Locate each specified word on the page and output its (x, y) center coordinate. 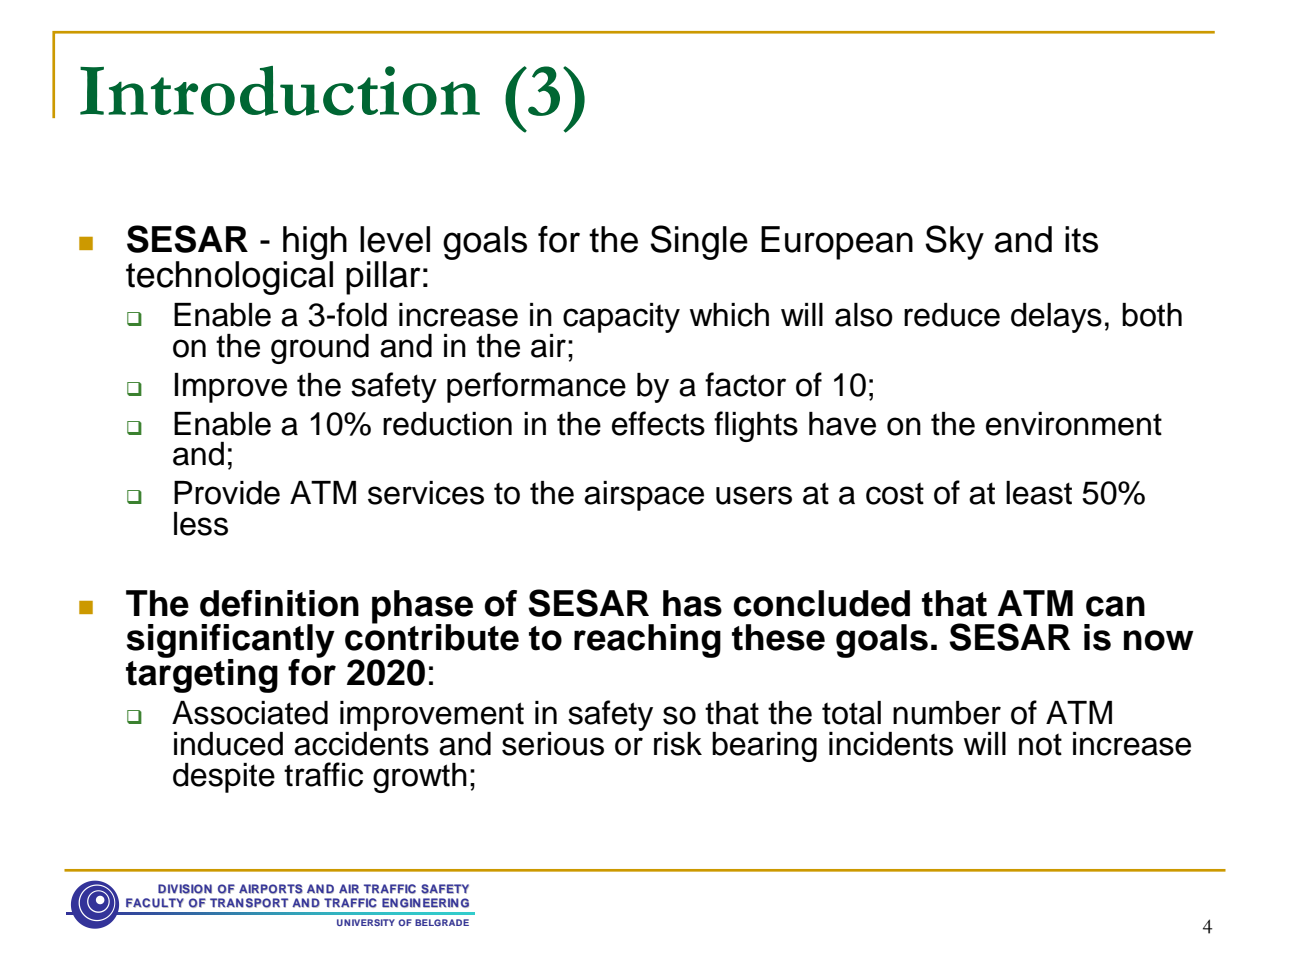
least (1039, 493)
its (1081, 239)
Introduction (280, 91)
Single (699, 242)
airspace (644, 496)
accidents (361, 743)
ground (320, 349)
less (201, 524)
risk (678, 744)
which (729, 315)
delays (1056, 318)
